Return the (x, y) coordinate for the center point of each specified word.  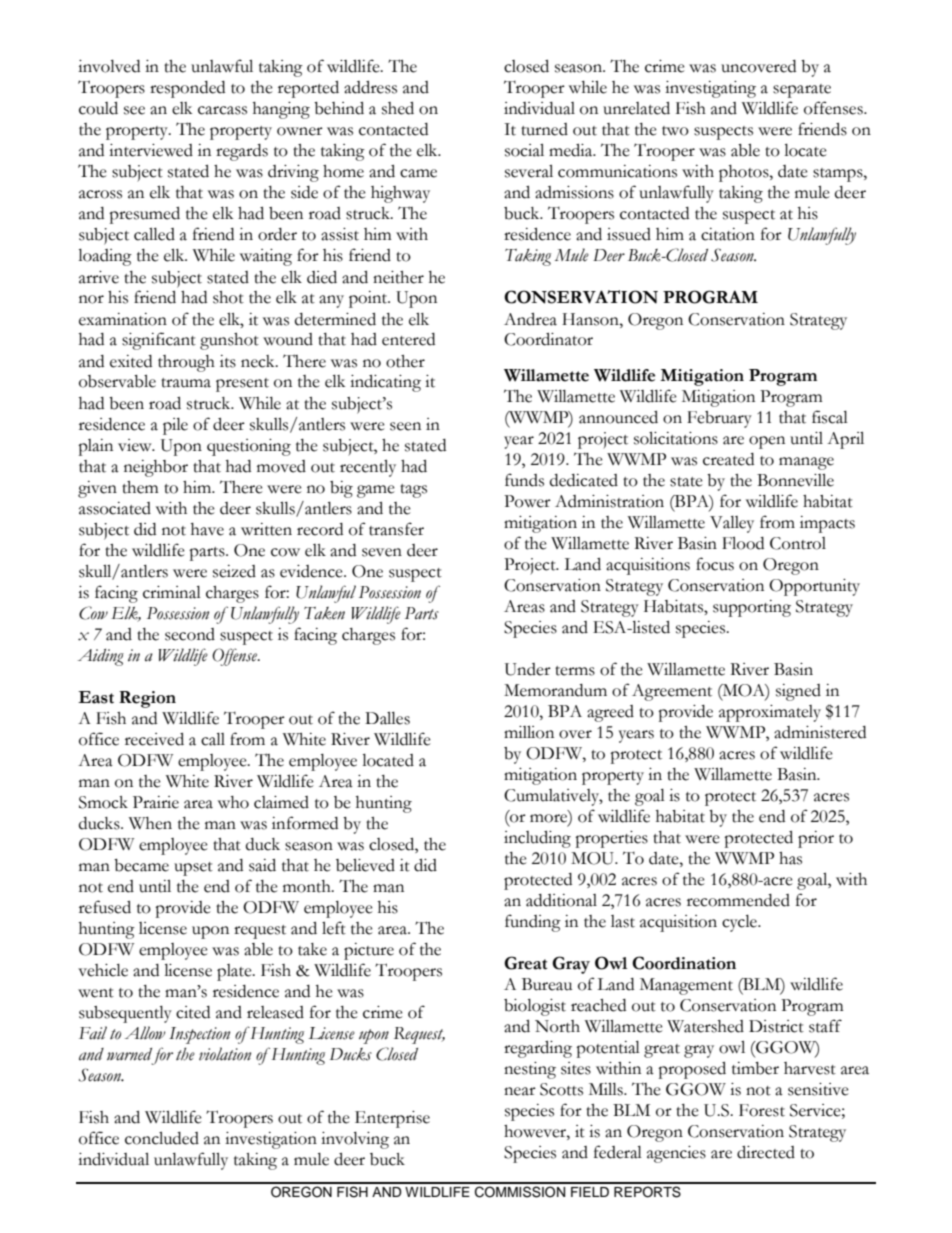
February (719, 419)
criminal (172, 592)
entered (408, 339)
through (186, 363)
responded (187, 89)
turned (544, 129)
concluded (162, 1138)
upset (193, 869)
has (790, 858)
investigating (710, 89)
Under (528, 669)
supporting (752, 608)
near (520, 1091)
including (537, 839)
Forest (762, 1110)
